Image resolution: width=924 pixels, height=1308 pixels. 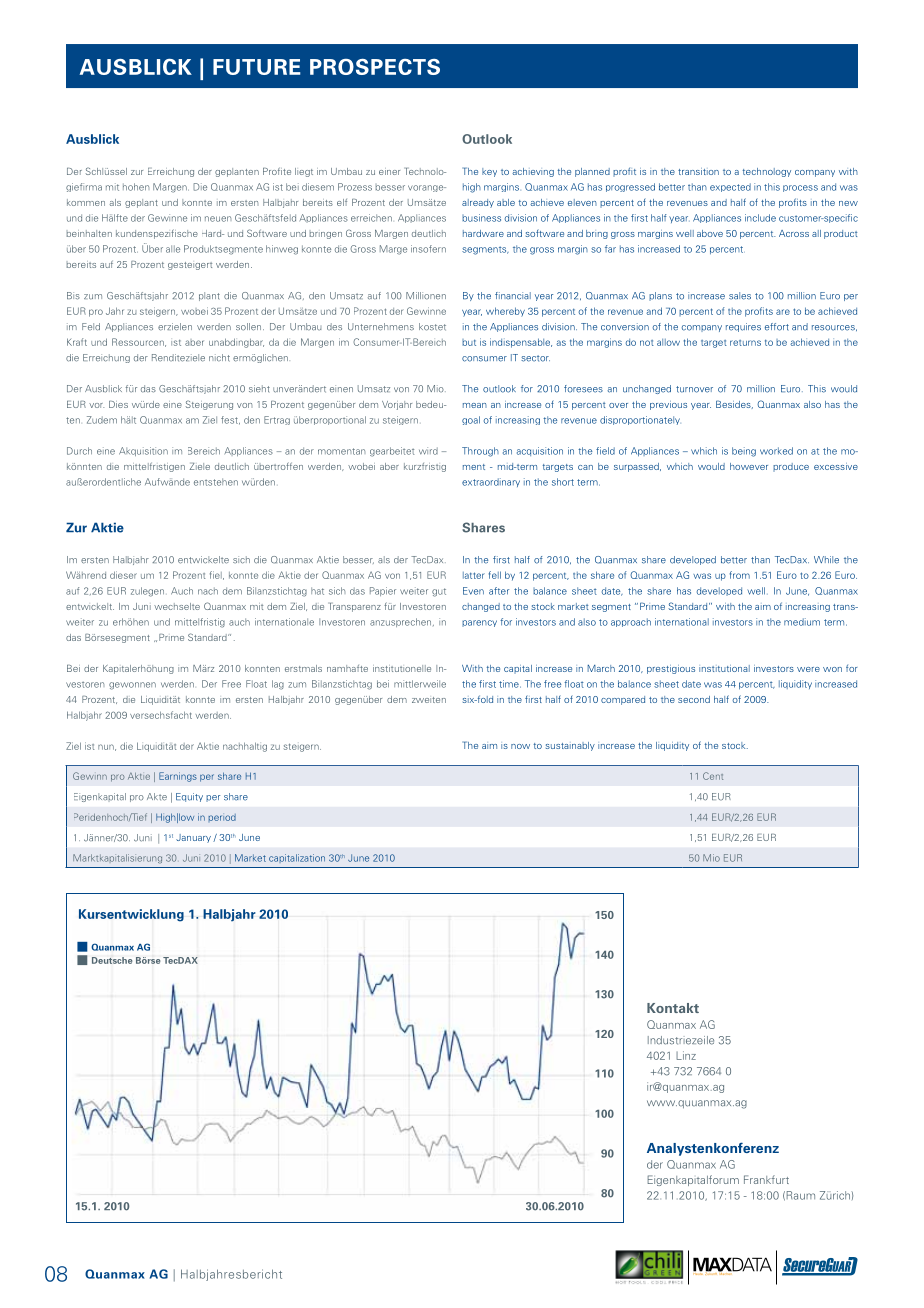 I want to click on FUTURE, so click(x=257, y=67).
